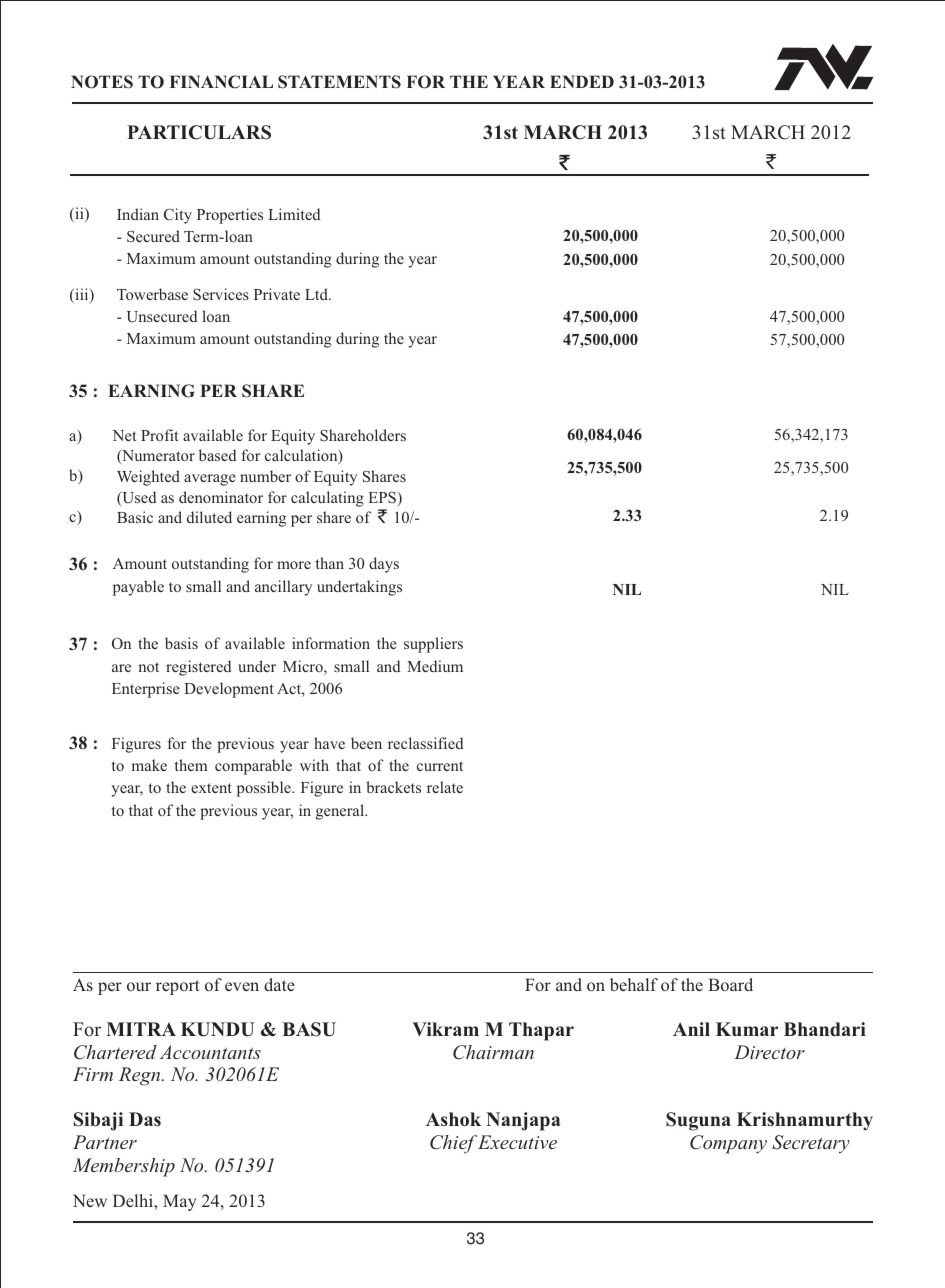 The image size is (945, 1288). What do you see at coordinates (728, 1144) in the screenshot?
I see `Company` at bounding box center [728, 1144].
